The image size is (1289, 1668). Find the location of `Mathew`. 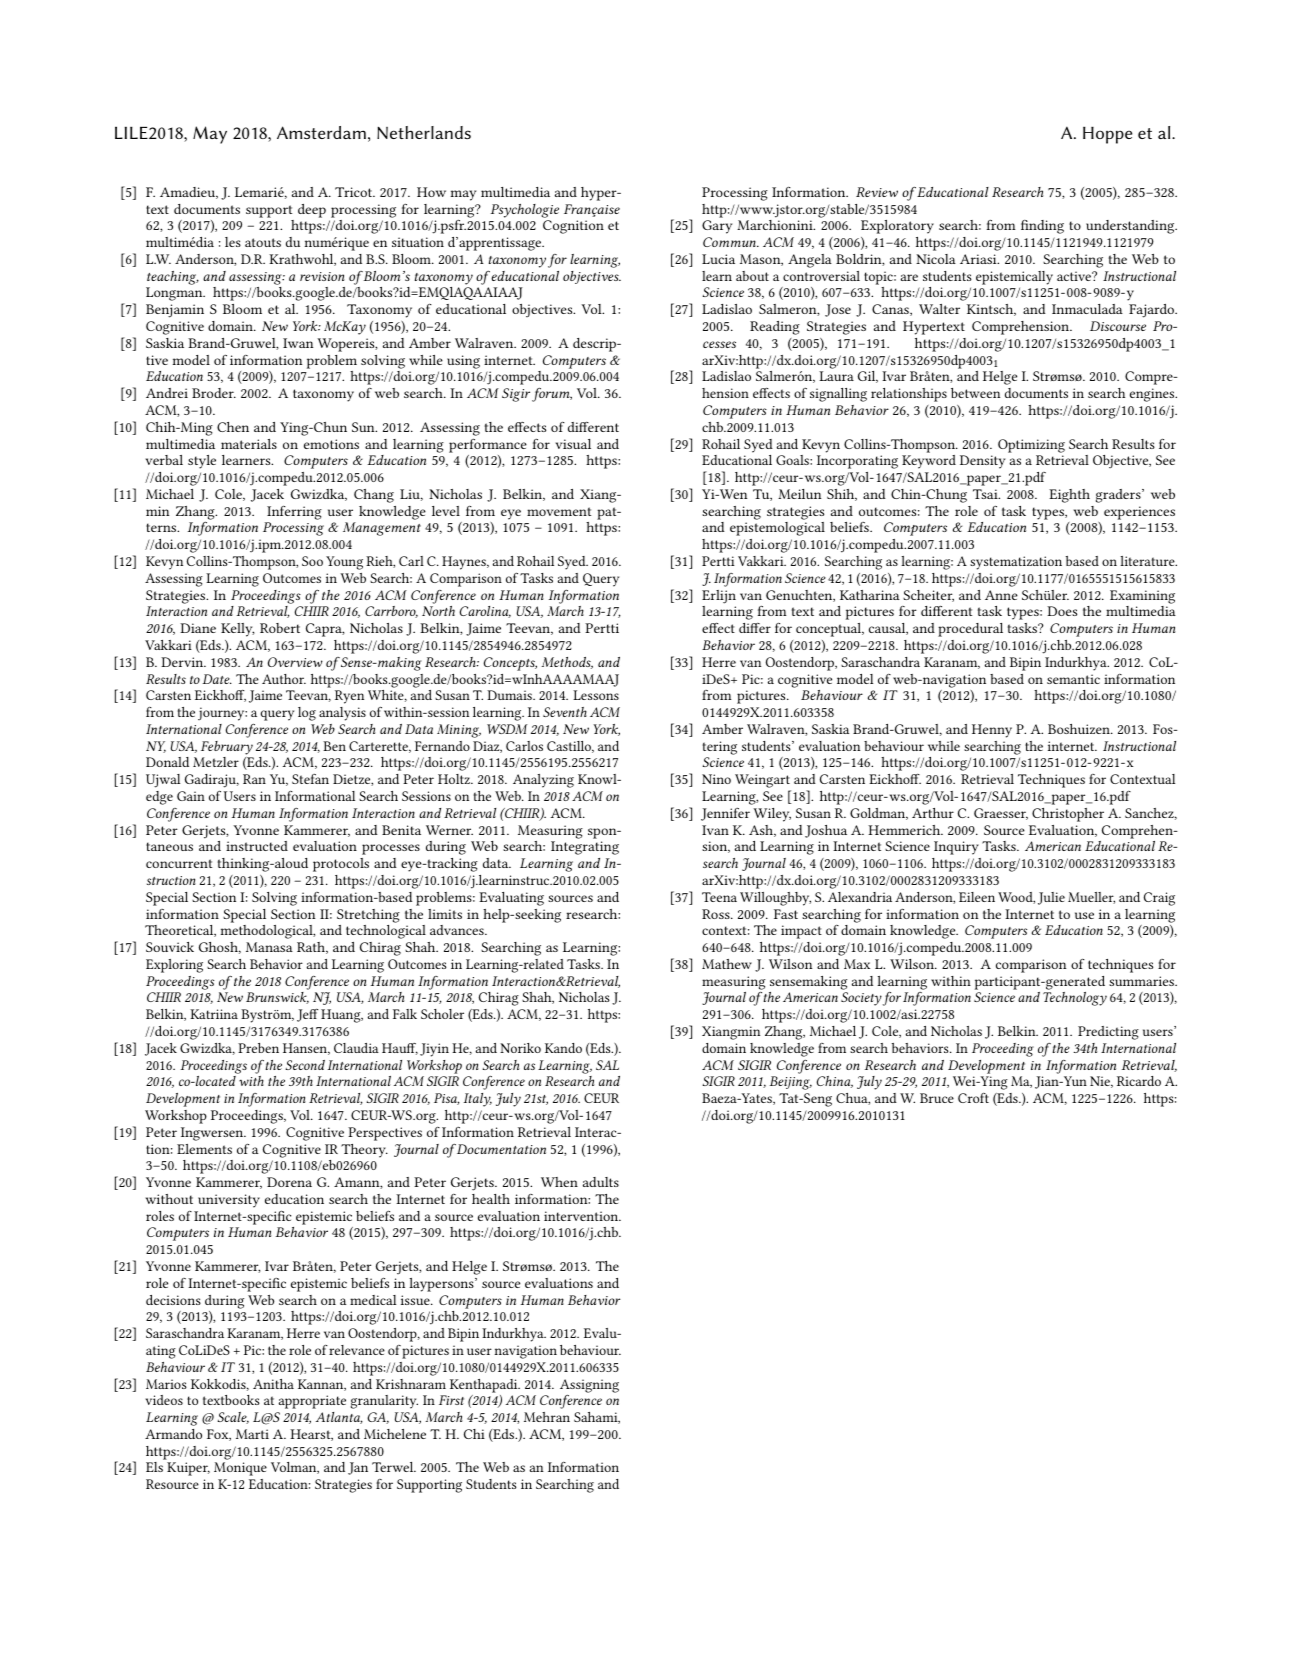

Mathew is located at coordinates (727, 964).
